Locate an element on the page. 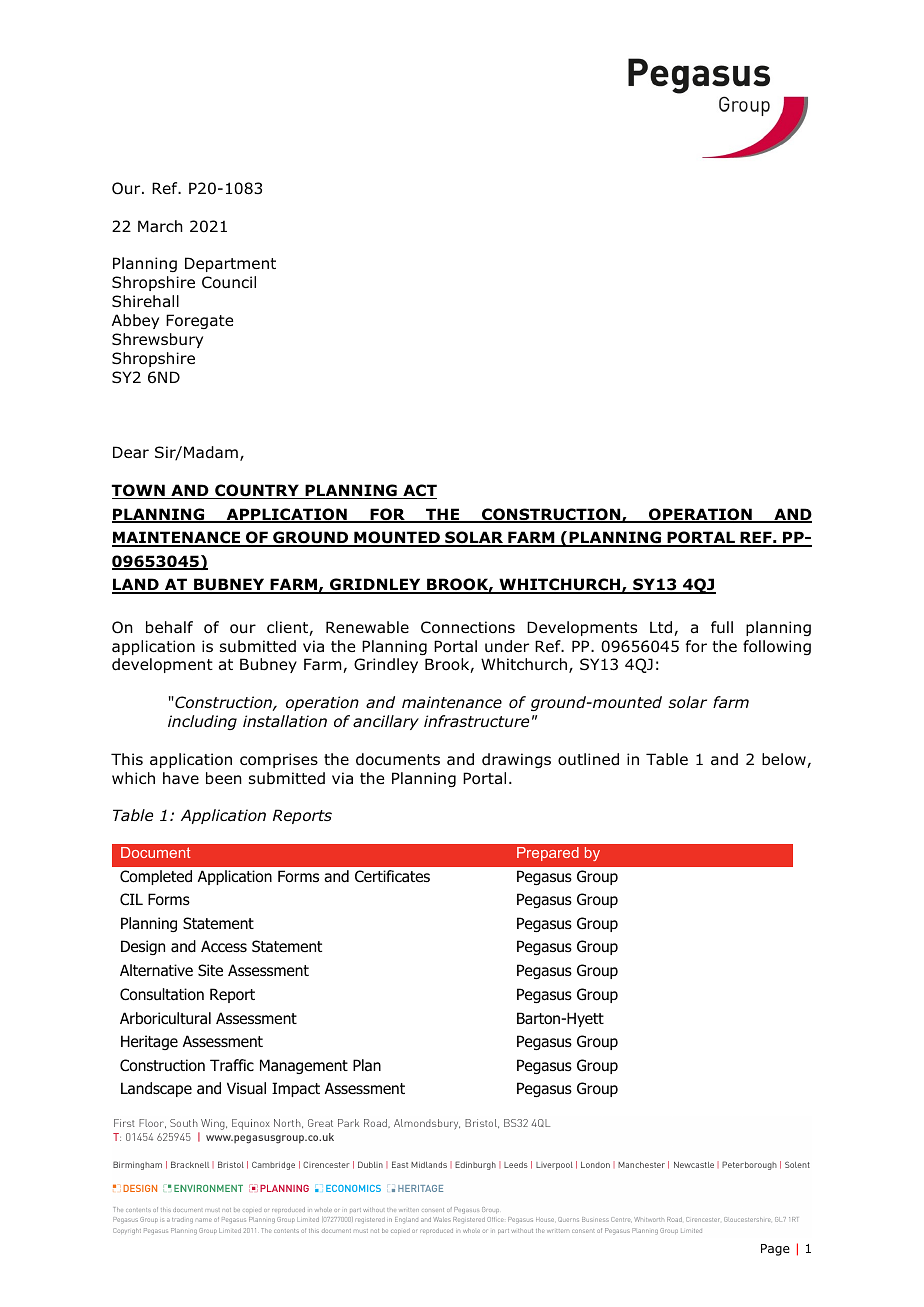  Prepared is located at coordinates (548, 854).
